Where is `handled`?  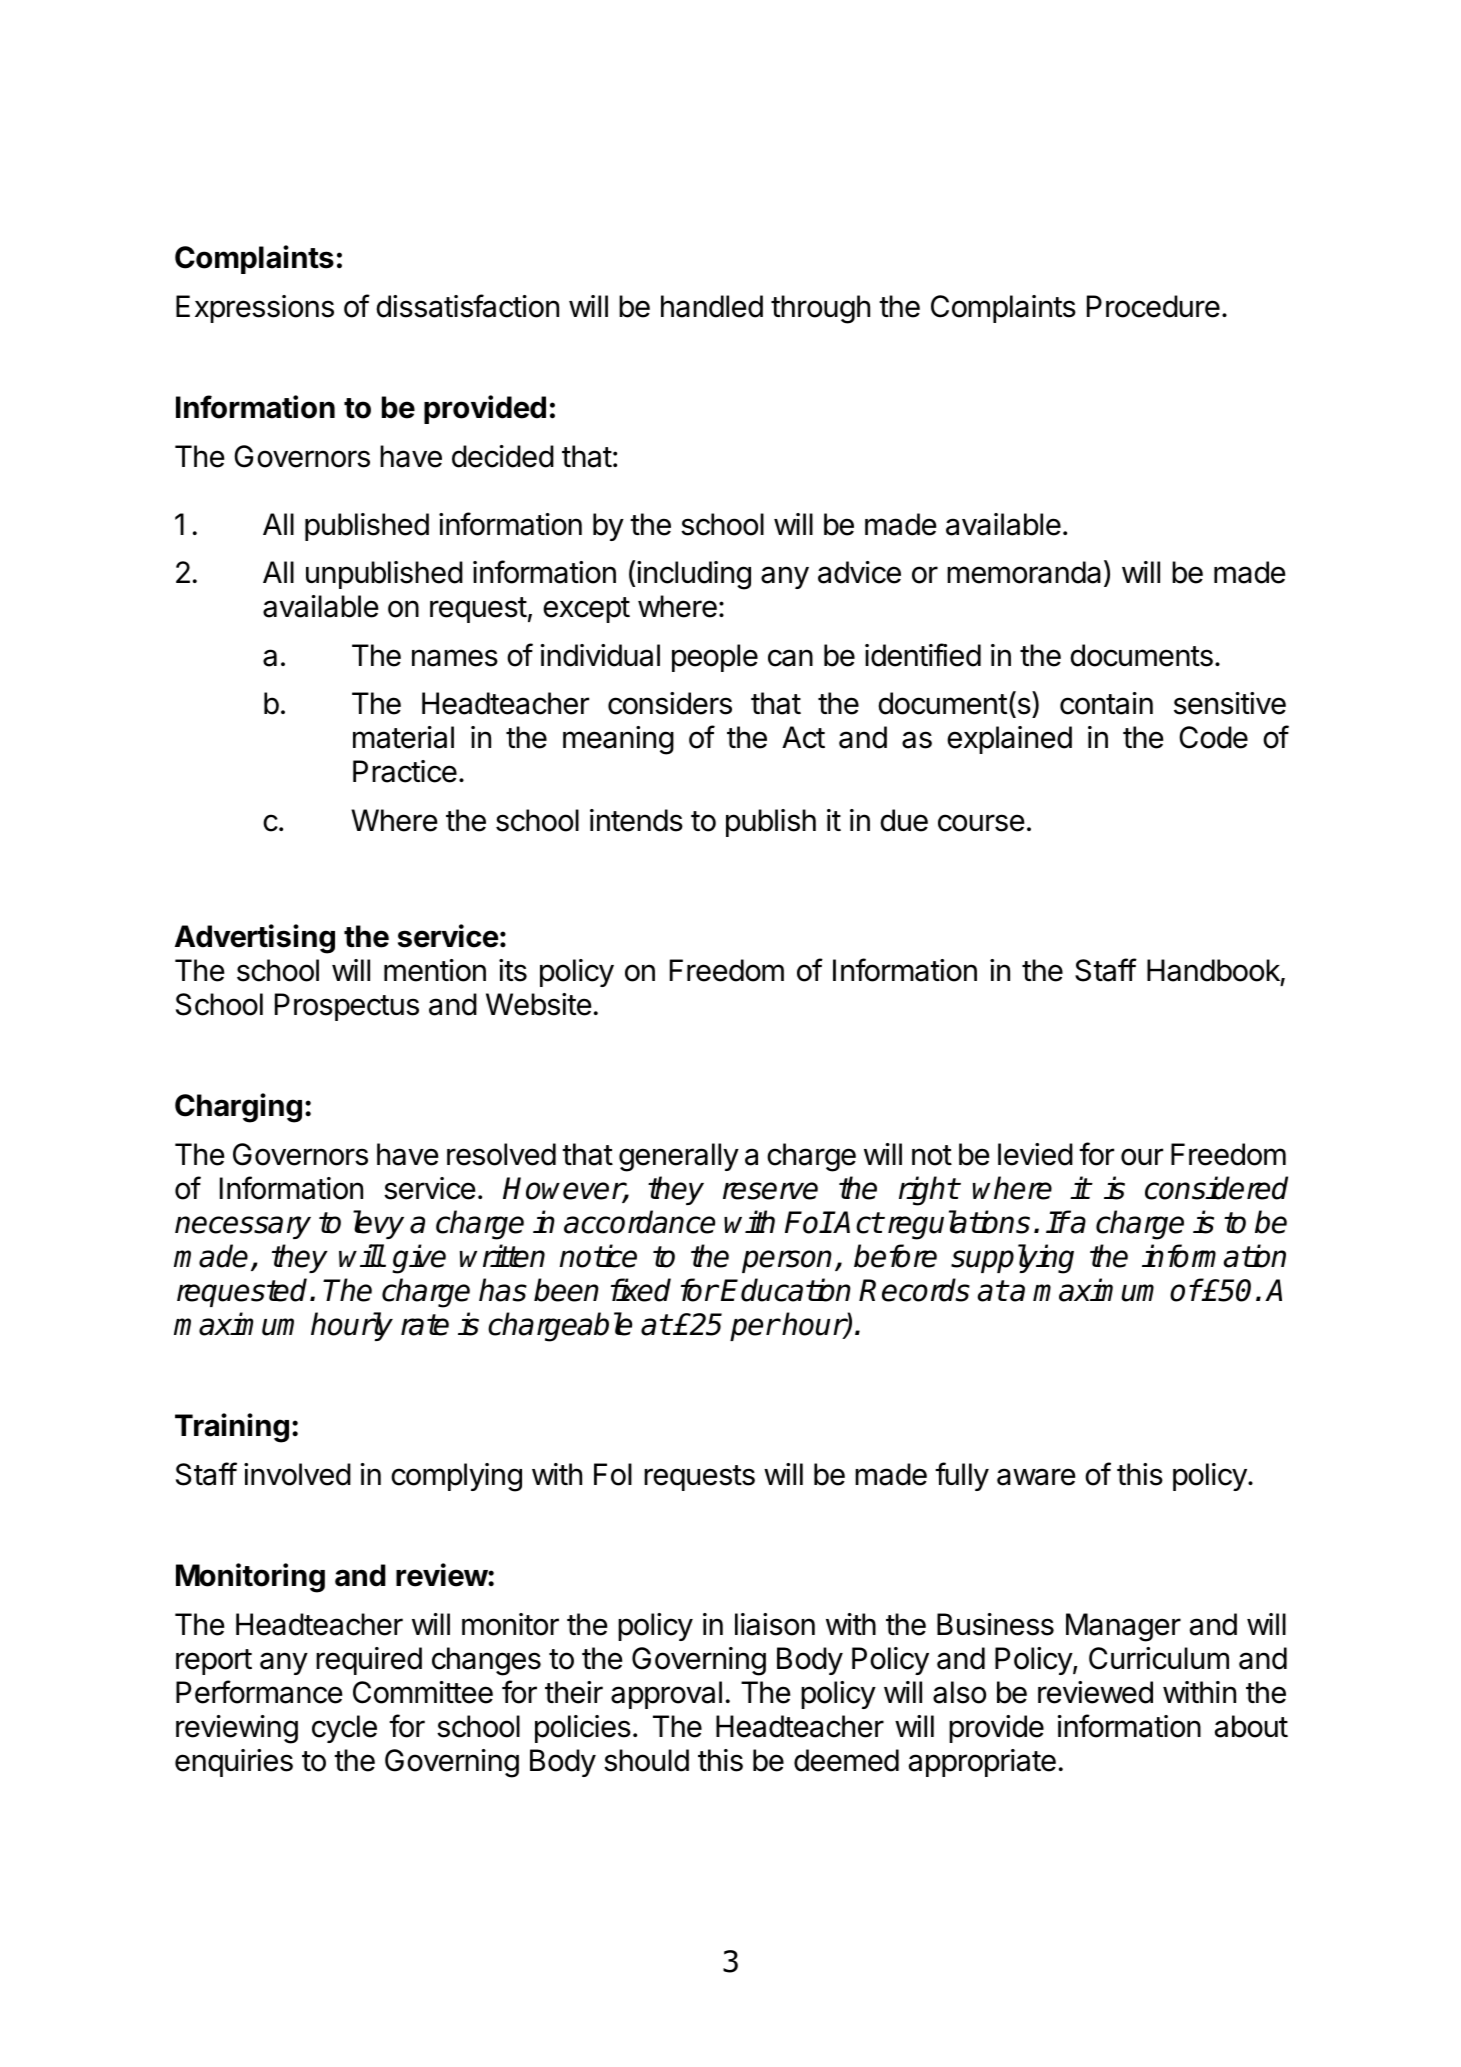
handled is located at coordinates (712, 306).
